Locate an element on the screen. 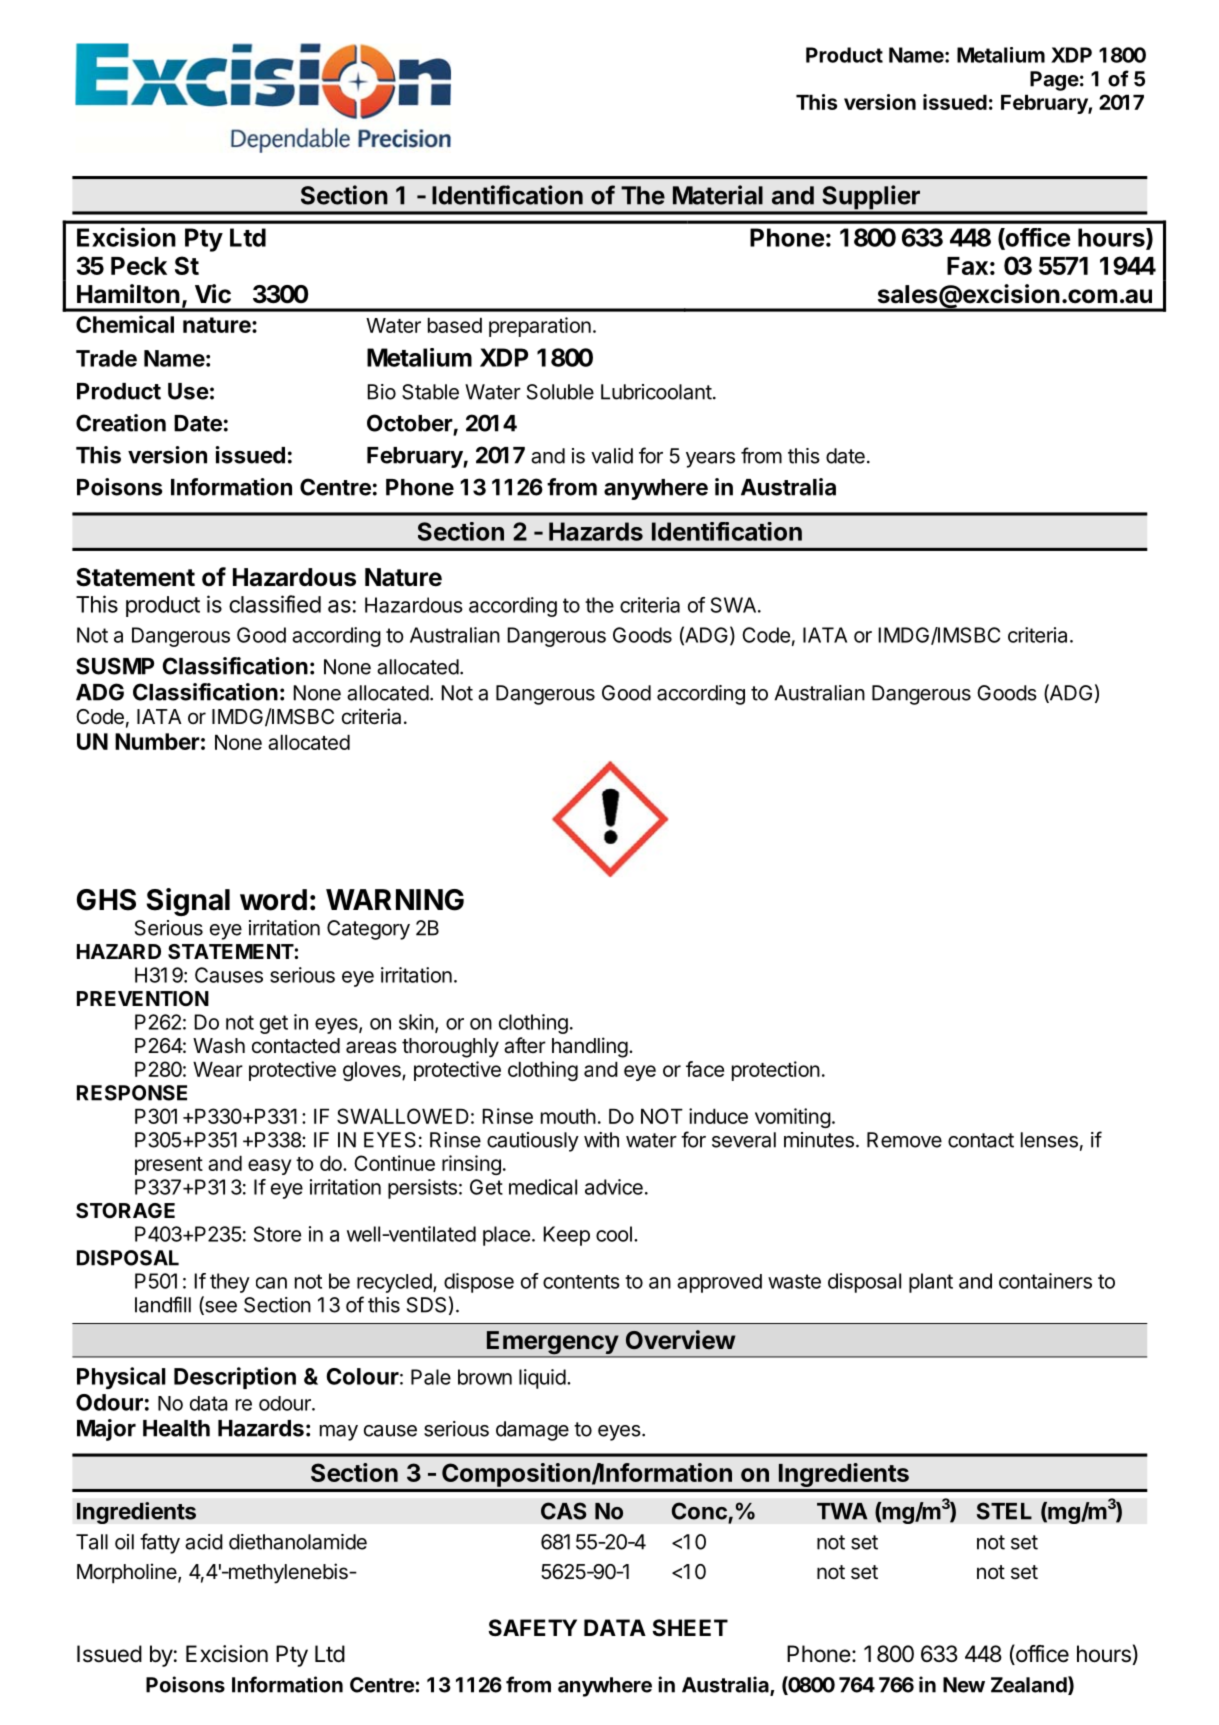  Page is located at coordinates (1054, 81).
